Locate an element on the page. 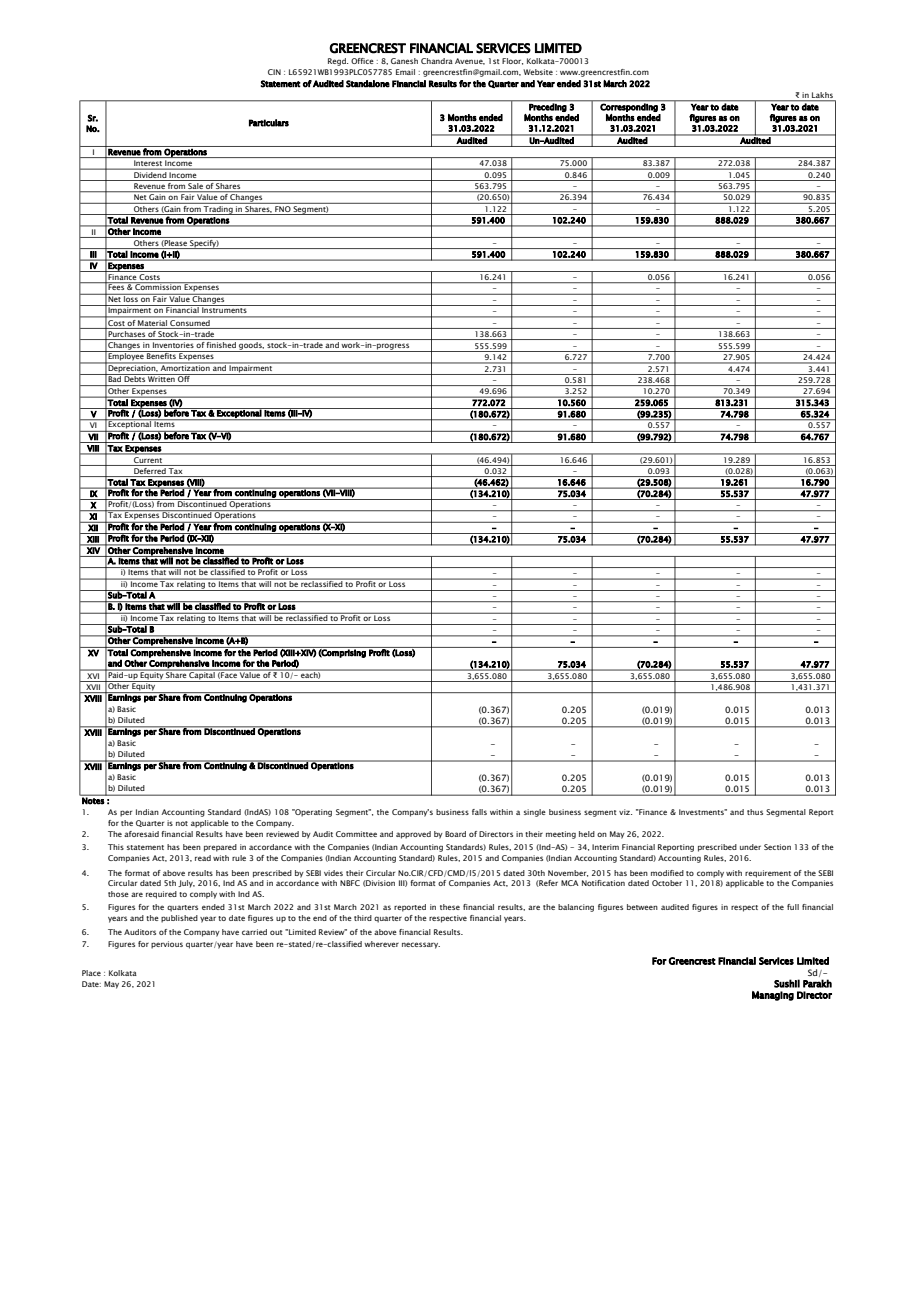 Image resolution: width=924 pixels, height=1308 pixels. necessary is located at coordinates (421, 945).
